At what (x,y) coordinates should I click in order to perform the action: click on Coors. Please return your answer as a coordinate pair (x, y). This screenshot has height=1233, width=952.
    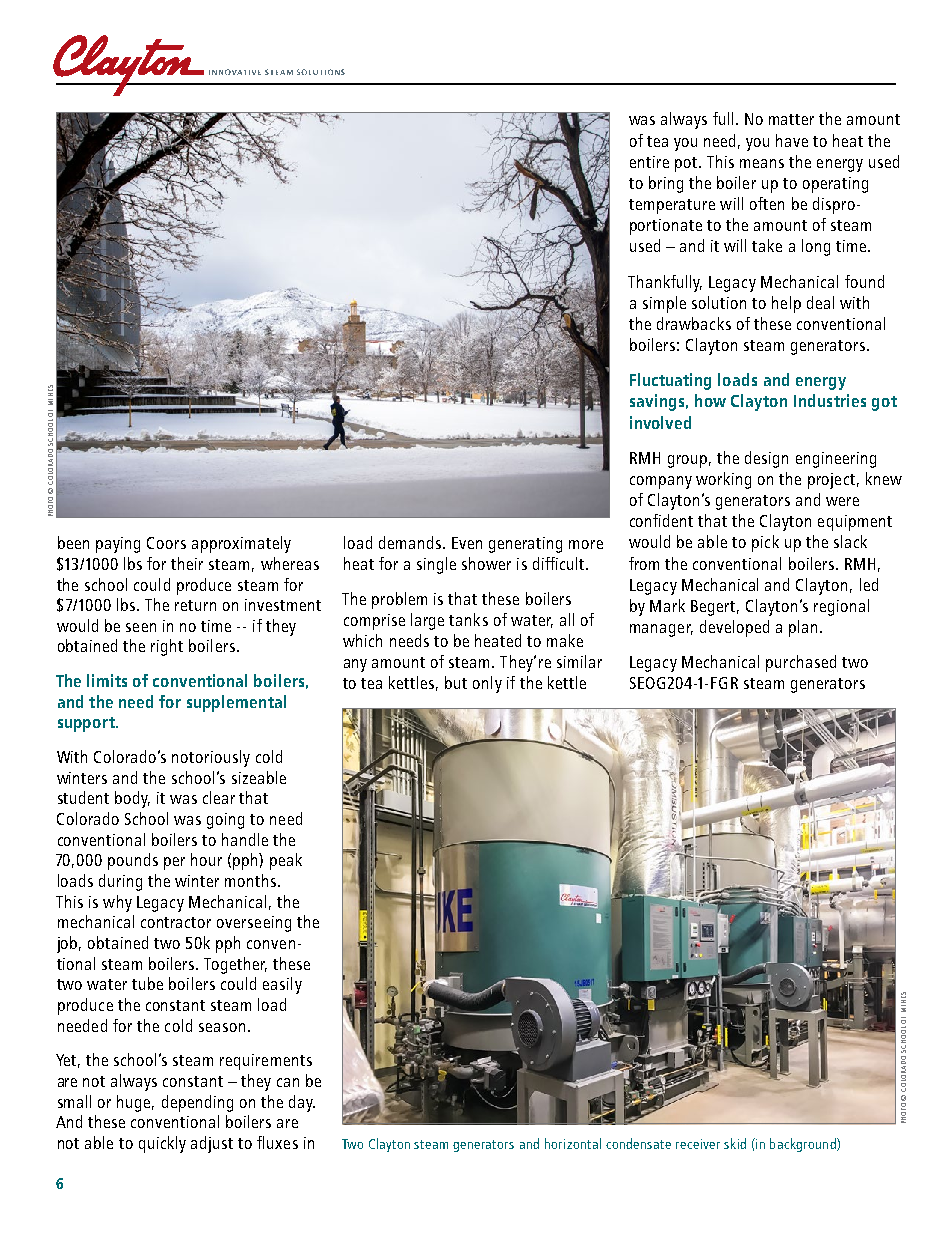
    Looking at the image, I should click on (166, 543).
